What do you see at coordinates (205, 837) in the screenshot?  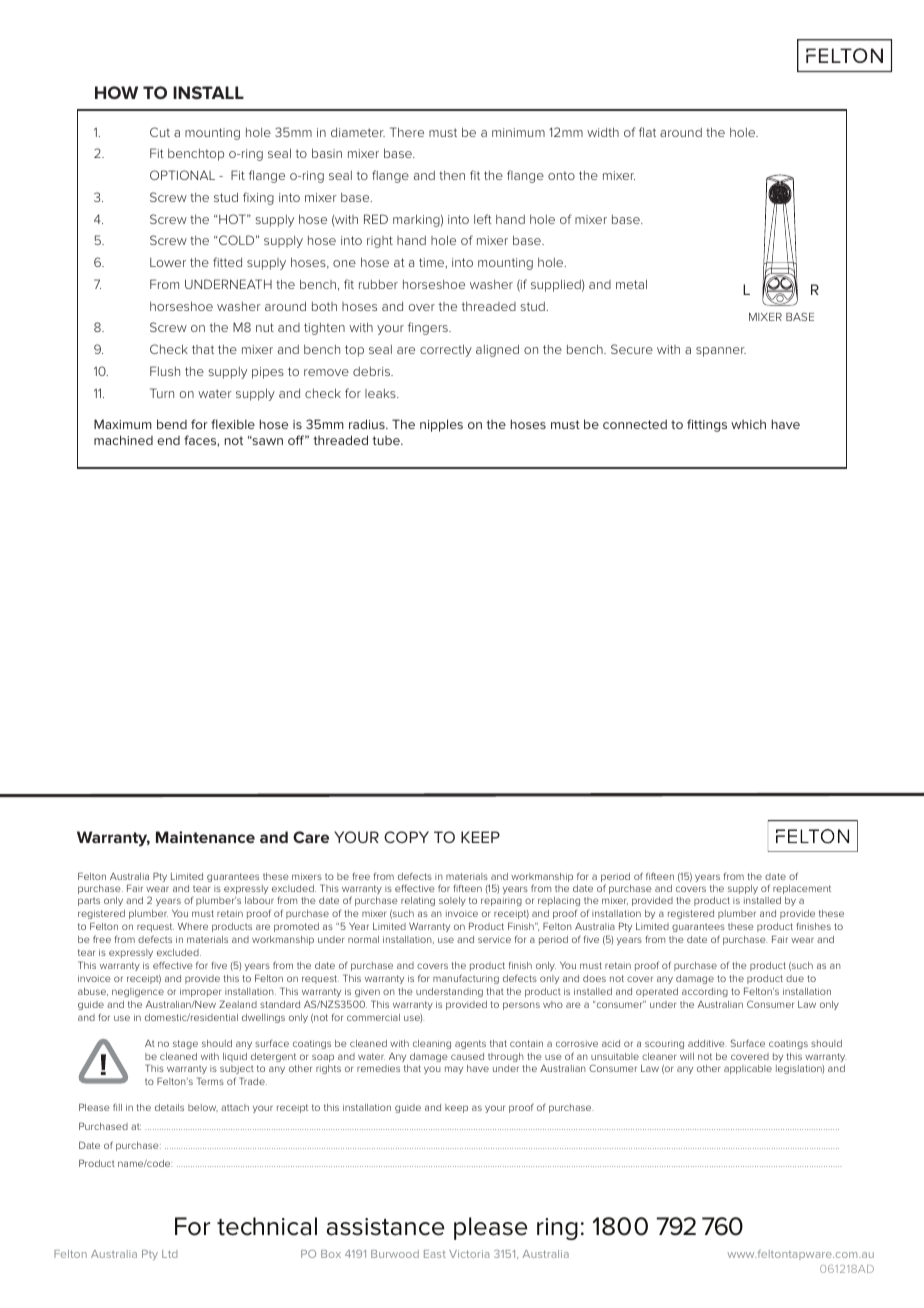 I see `Maintenance` at bounding box center [205, 837].
